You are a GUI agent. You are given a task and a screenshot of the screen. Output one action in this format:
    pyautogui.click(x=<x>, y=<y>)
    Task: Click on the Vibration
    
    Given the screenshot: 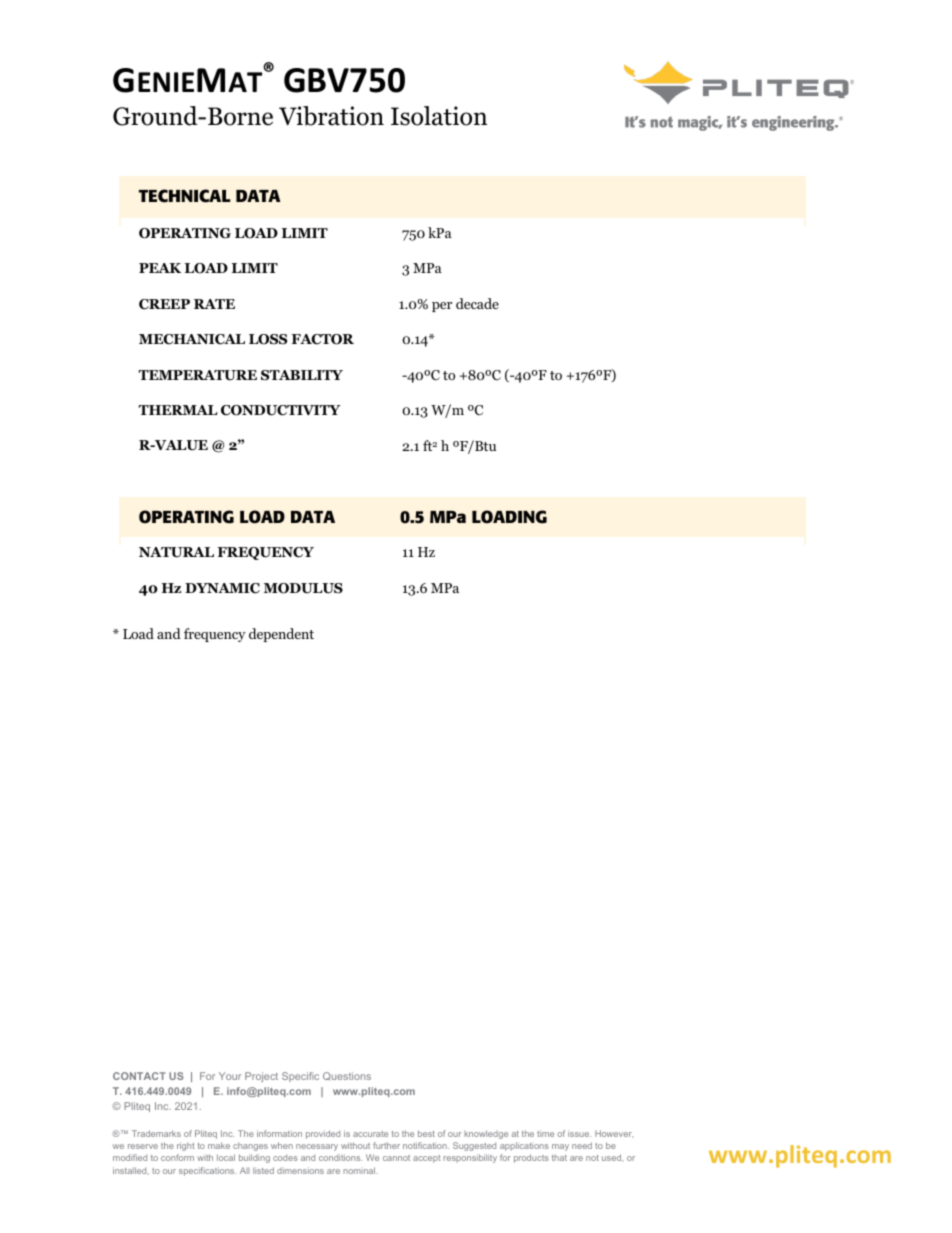 What is the action you would take?
    pyautogui.click(x=331, y=116)
